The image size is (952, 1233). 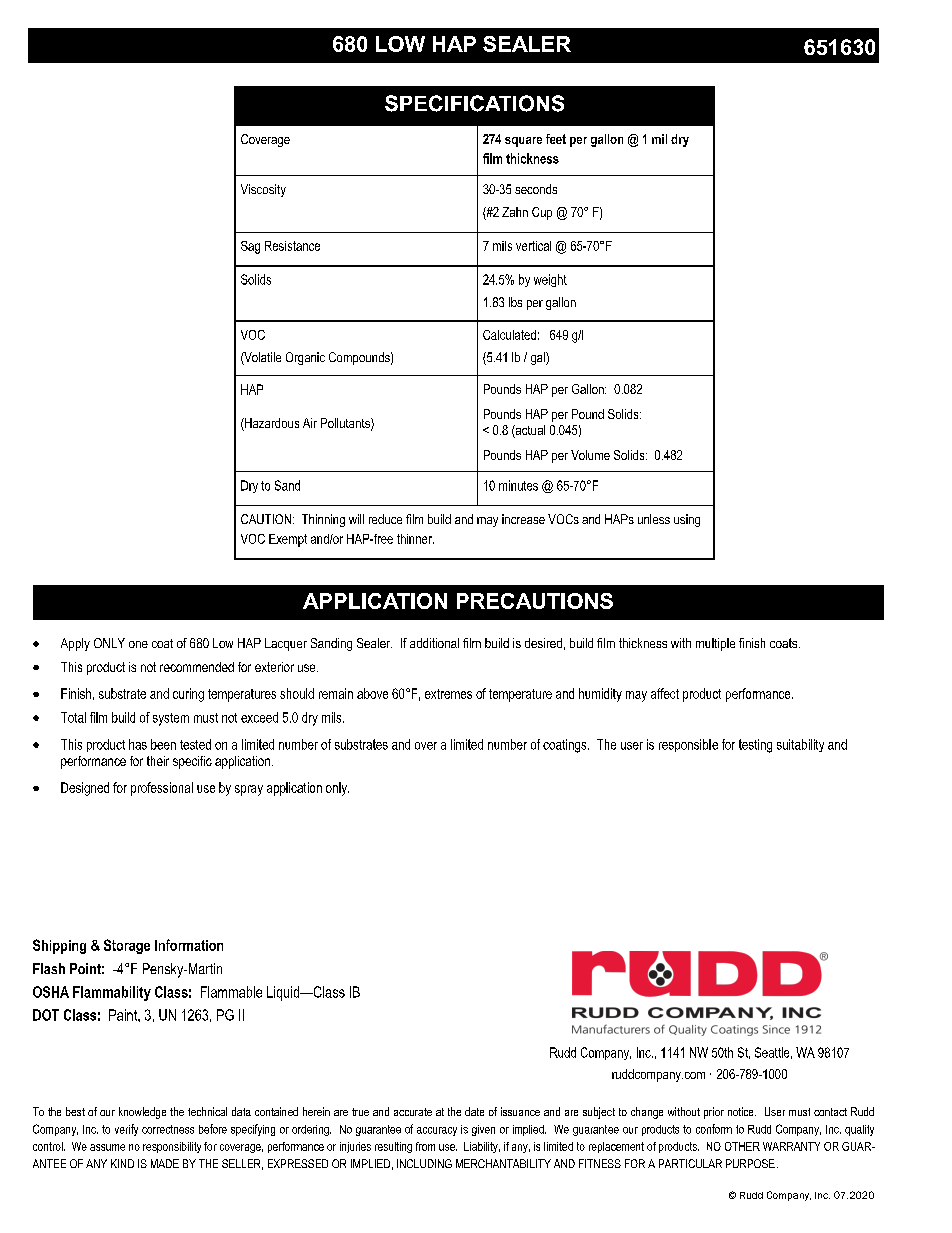 What do you see at coordinates (518, 485) in the screenshot?
I see `minutes` at bounding box center [518, 485].
